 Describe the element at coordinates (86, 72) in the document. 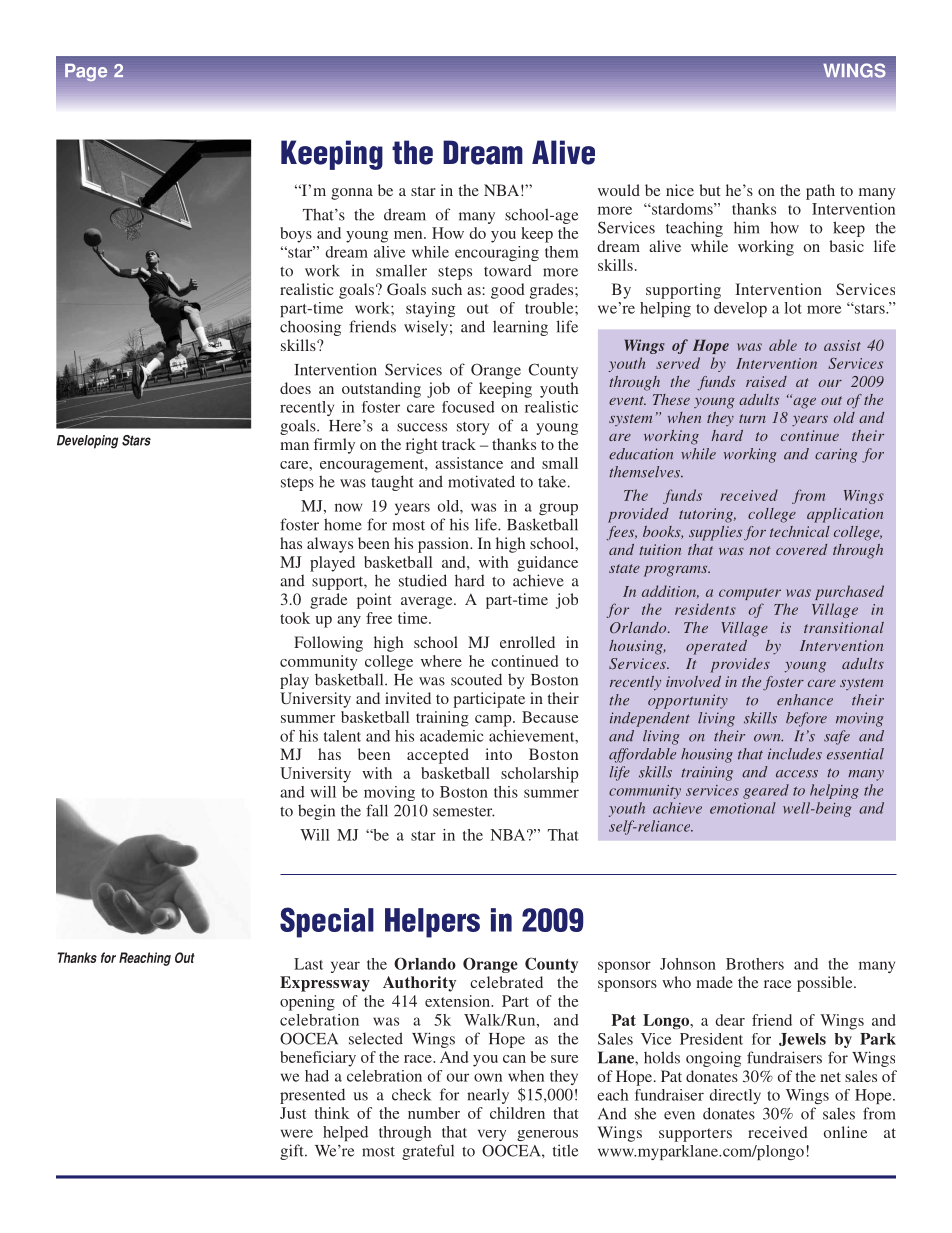

I see `Page` at that location.
